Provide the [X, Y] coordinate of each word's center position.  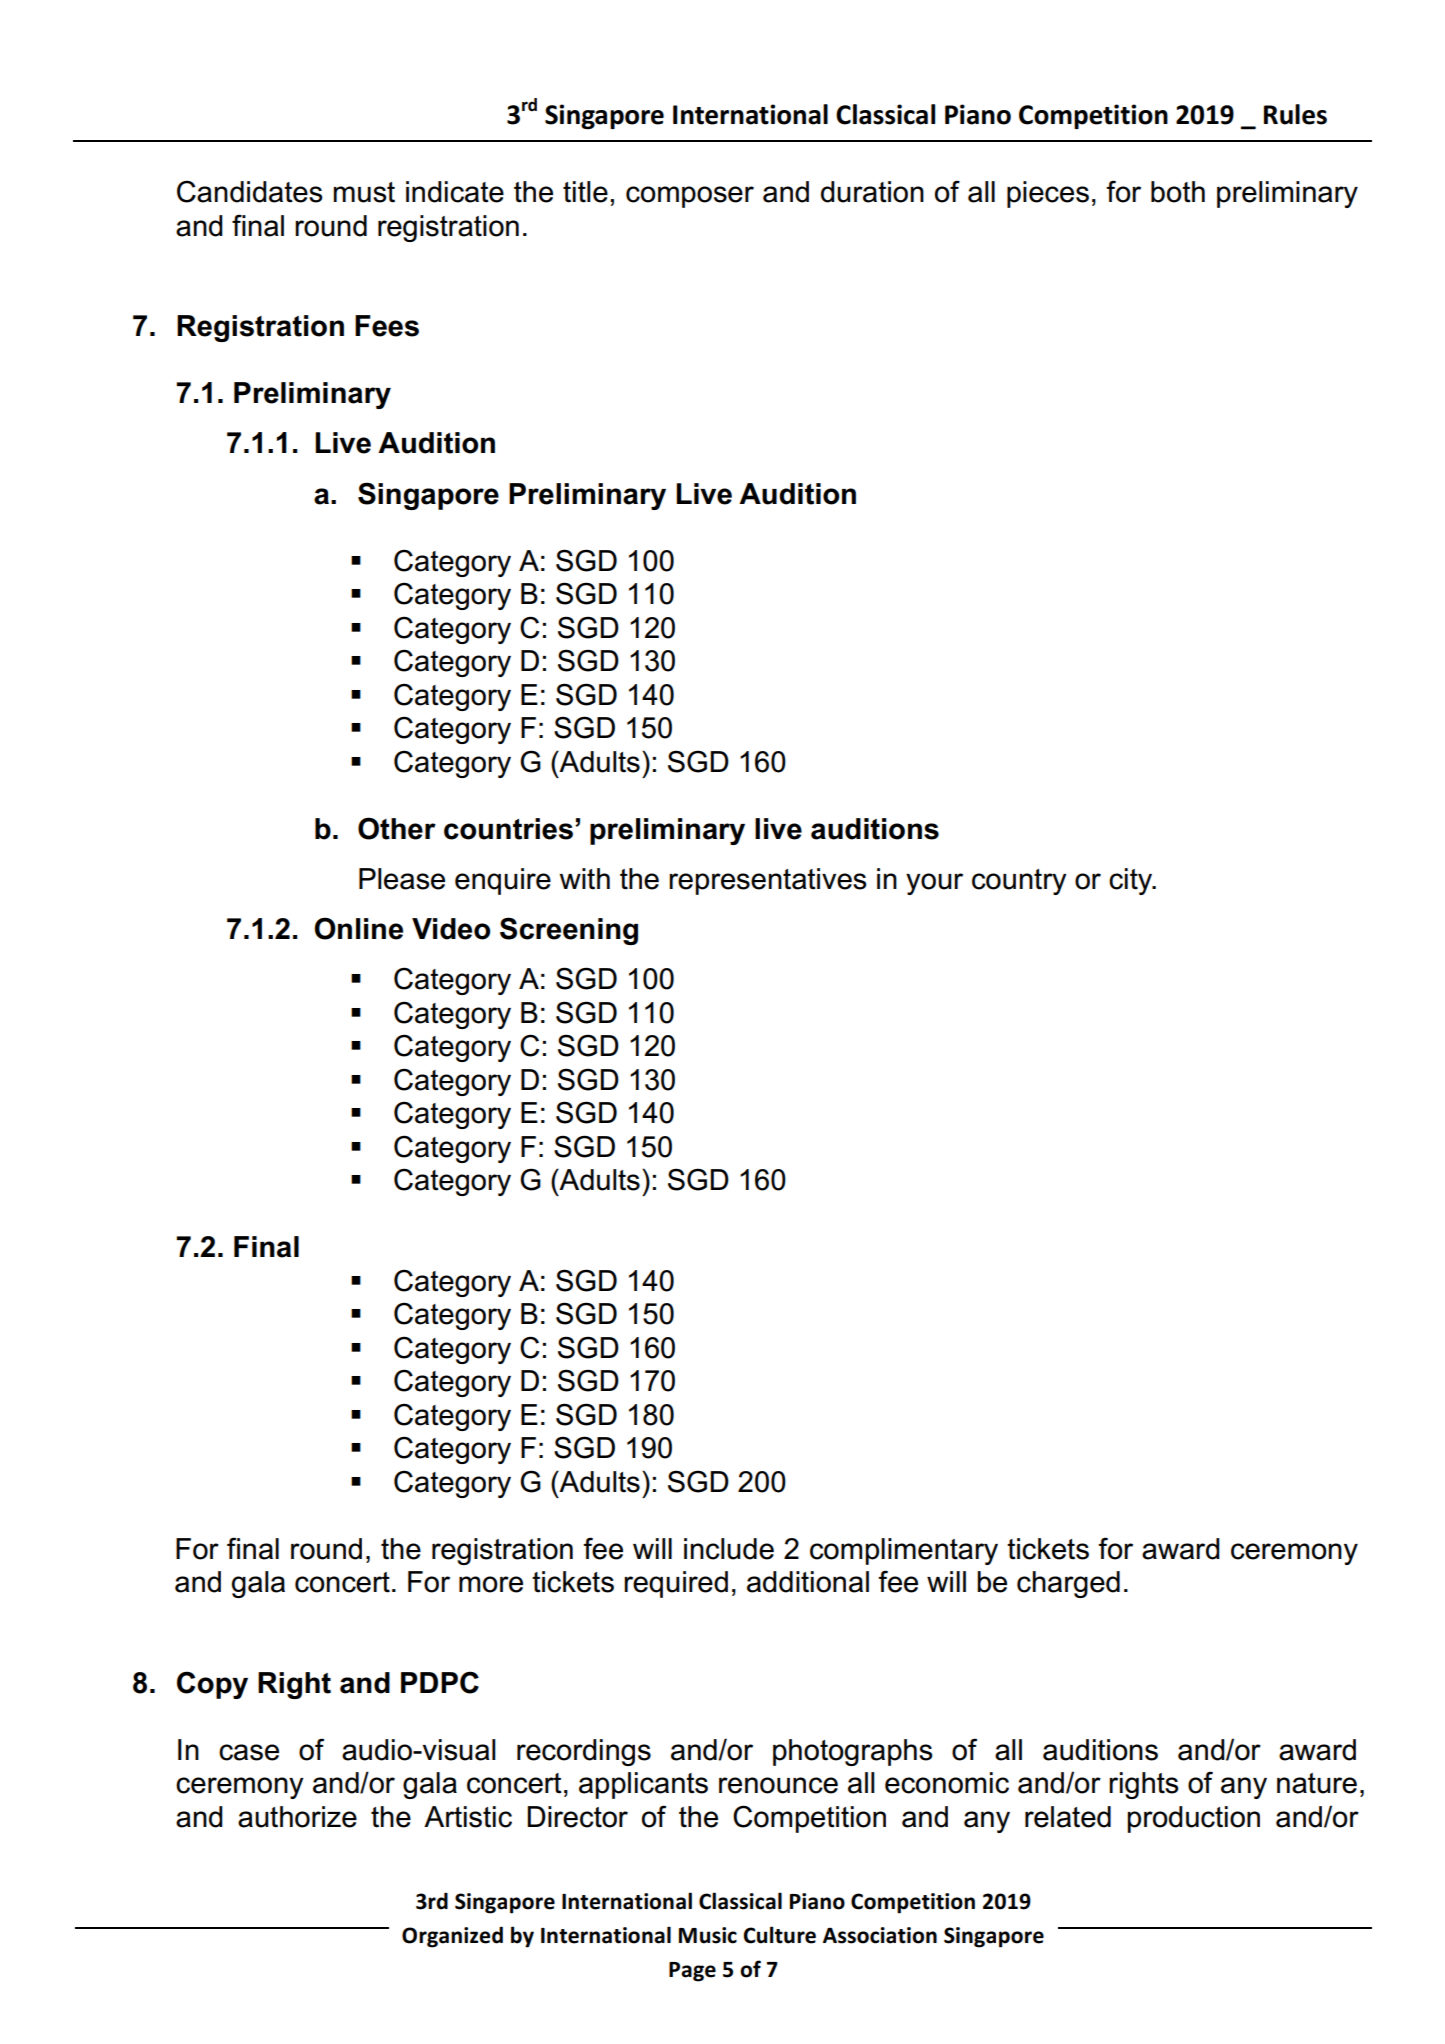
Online [359, 928]
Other [397, 828]
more [491, 1584]
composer [690, 197]
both [1178, 192]
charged [1068, 1584]
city [1132, 881]
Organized [452, 1937]
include [729, 1549]
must [364, 192]
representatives [768, 881]
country [1019, 882]
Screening [569, 931]
